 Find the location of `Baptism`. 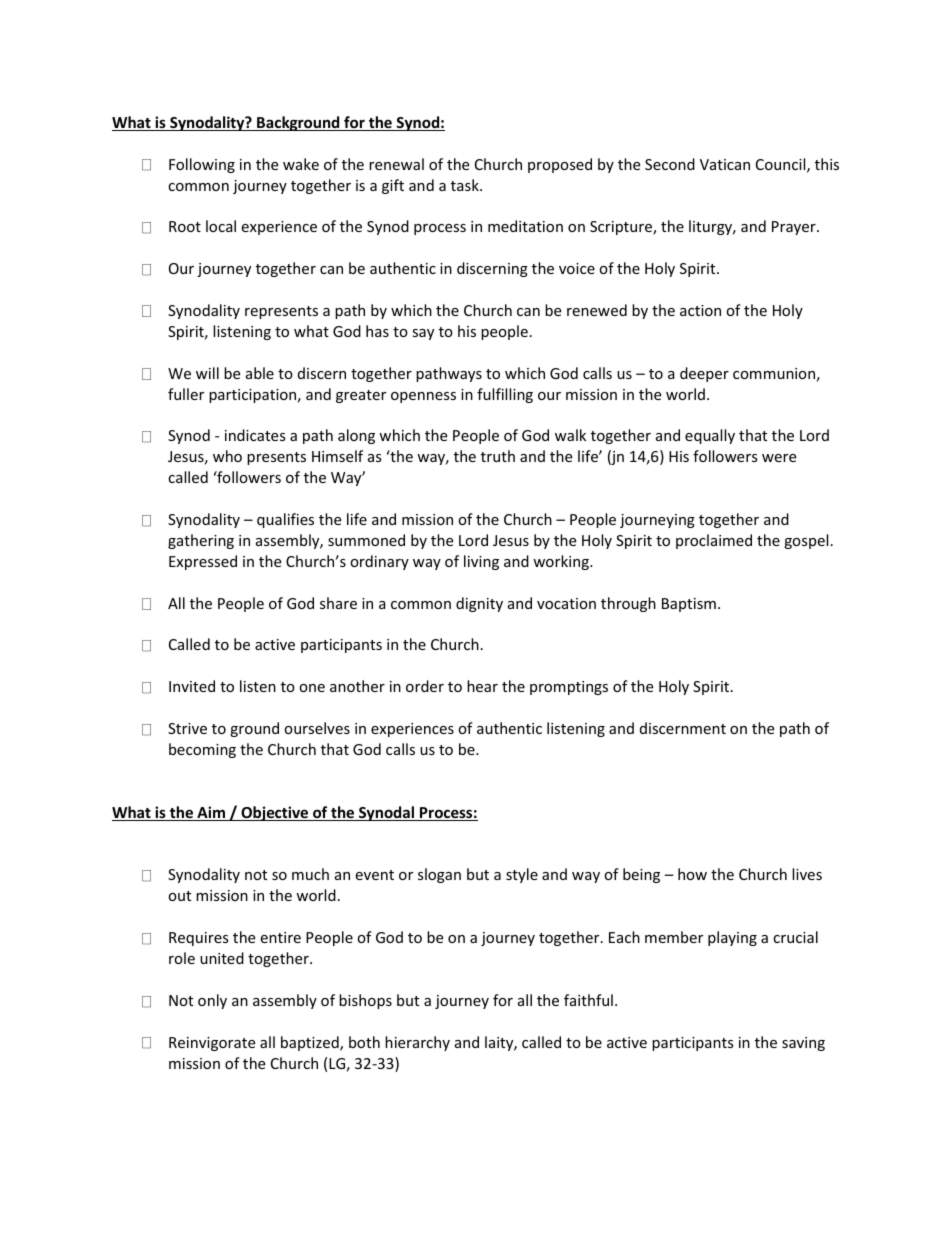

Baptism is located at coordinates (689, 605).
